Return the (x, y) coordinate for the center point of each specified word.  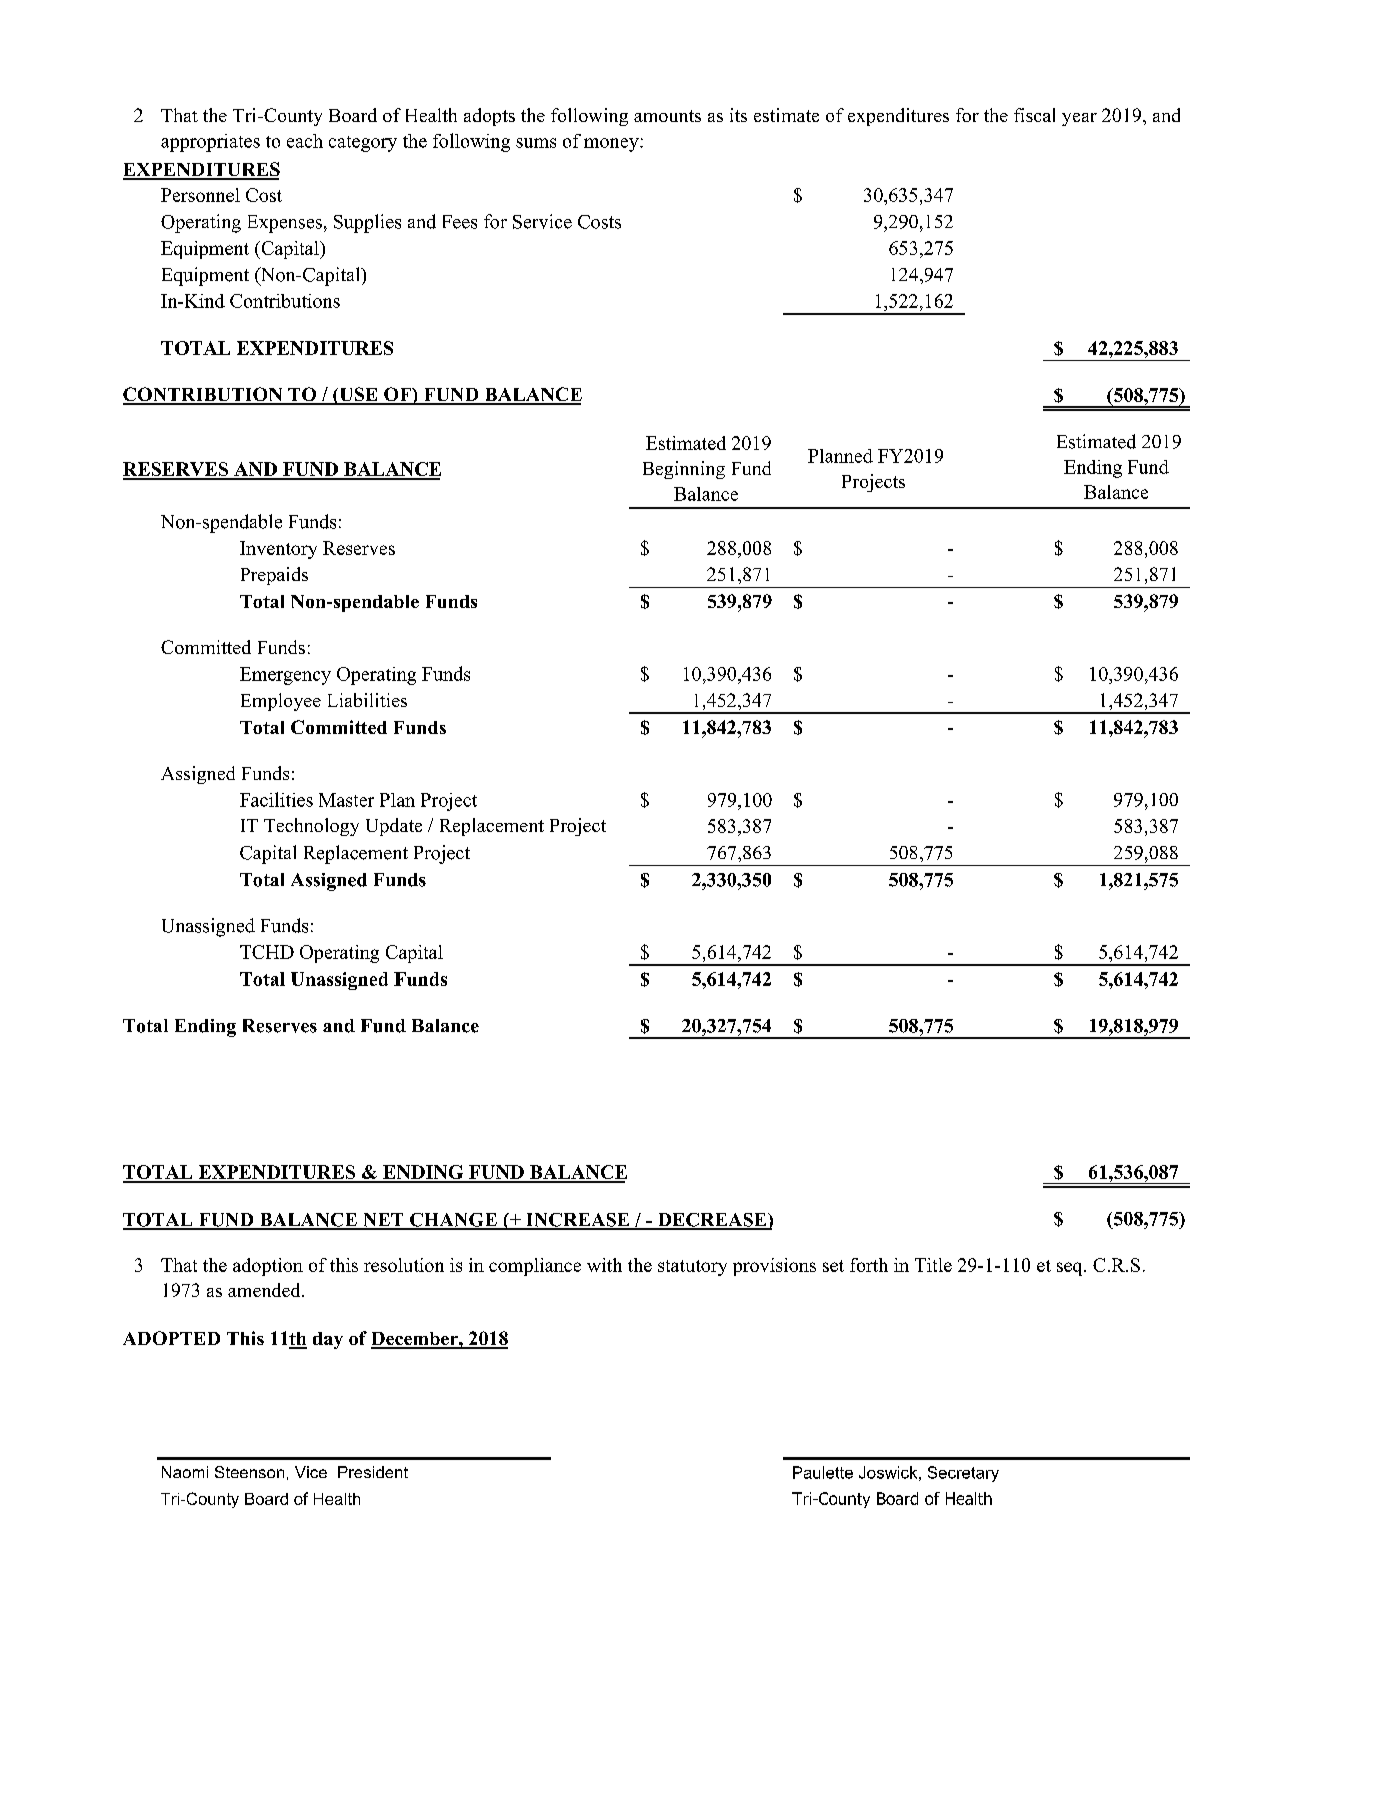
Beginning (684, 470)
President (373, 1472)
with (604, 1265)
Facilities (276, 799)
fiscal (1034, 115)
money (612, 145)
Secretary (963, 1474)
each (305, 141)
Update (394, 827)
